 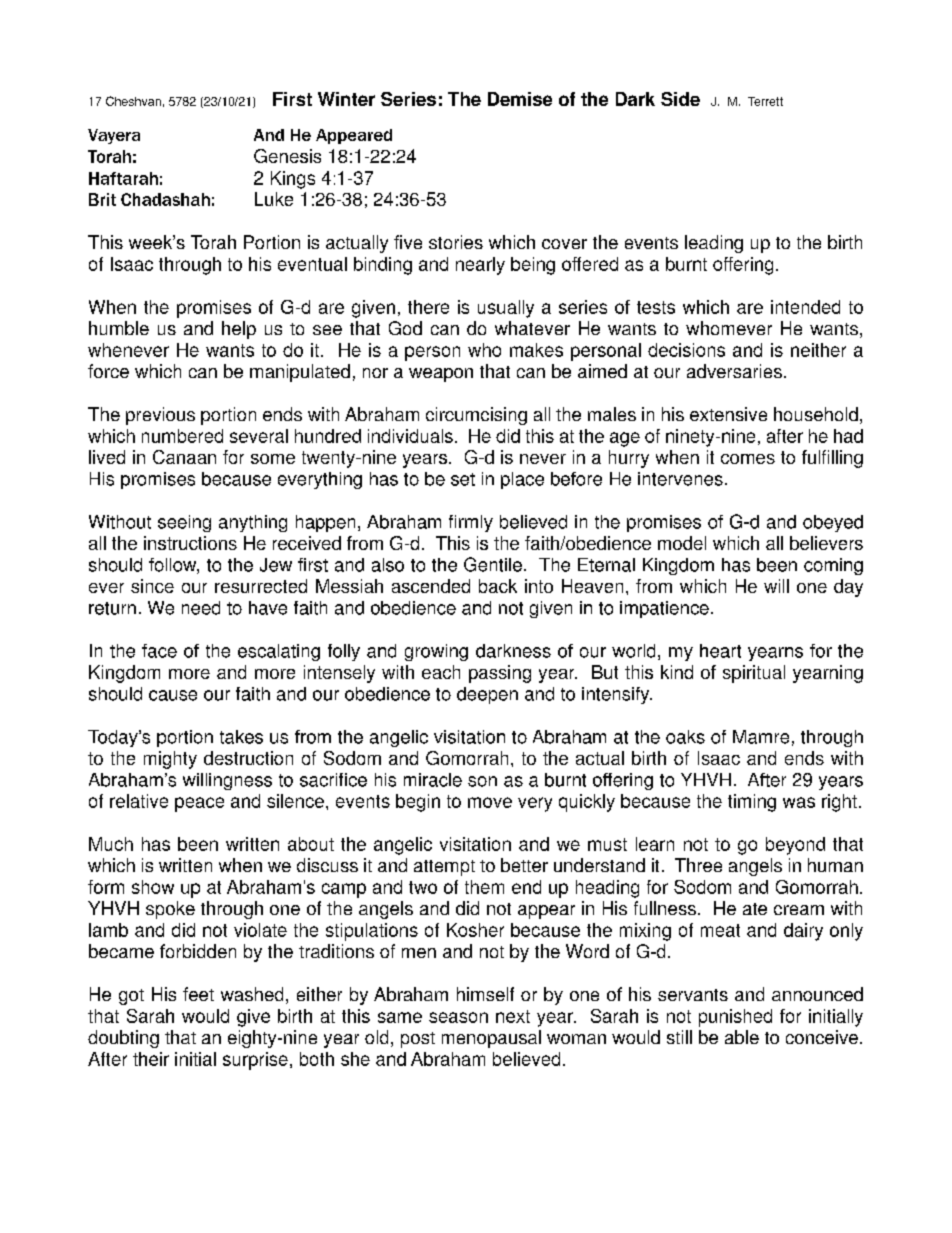 I want to click on peace, so click(x=199, y=804).
